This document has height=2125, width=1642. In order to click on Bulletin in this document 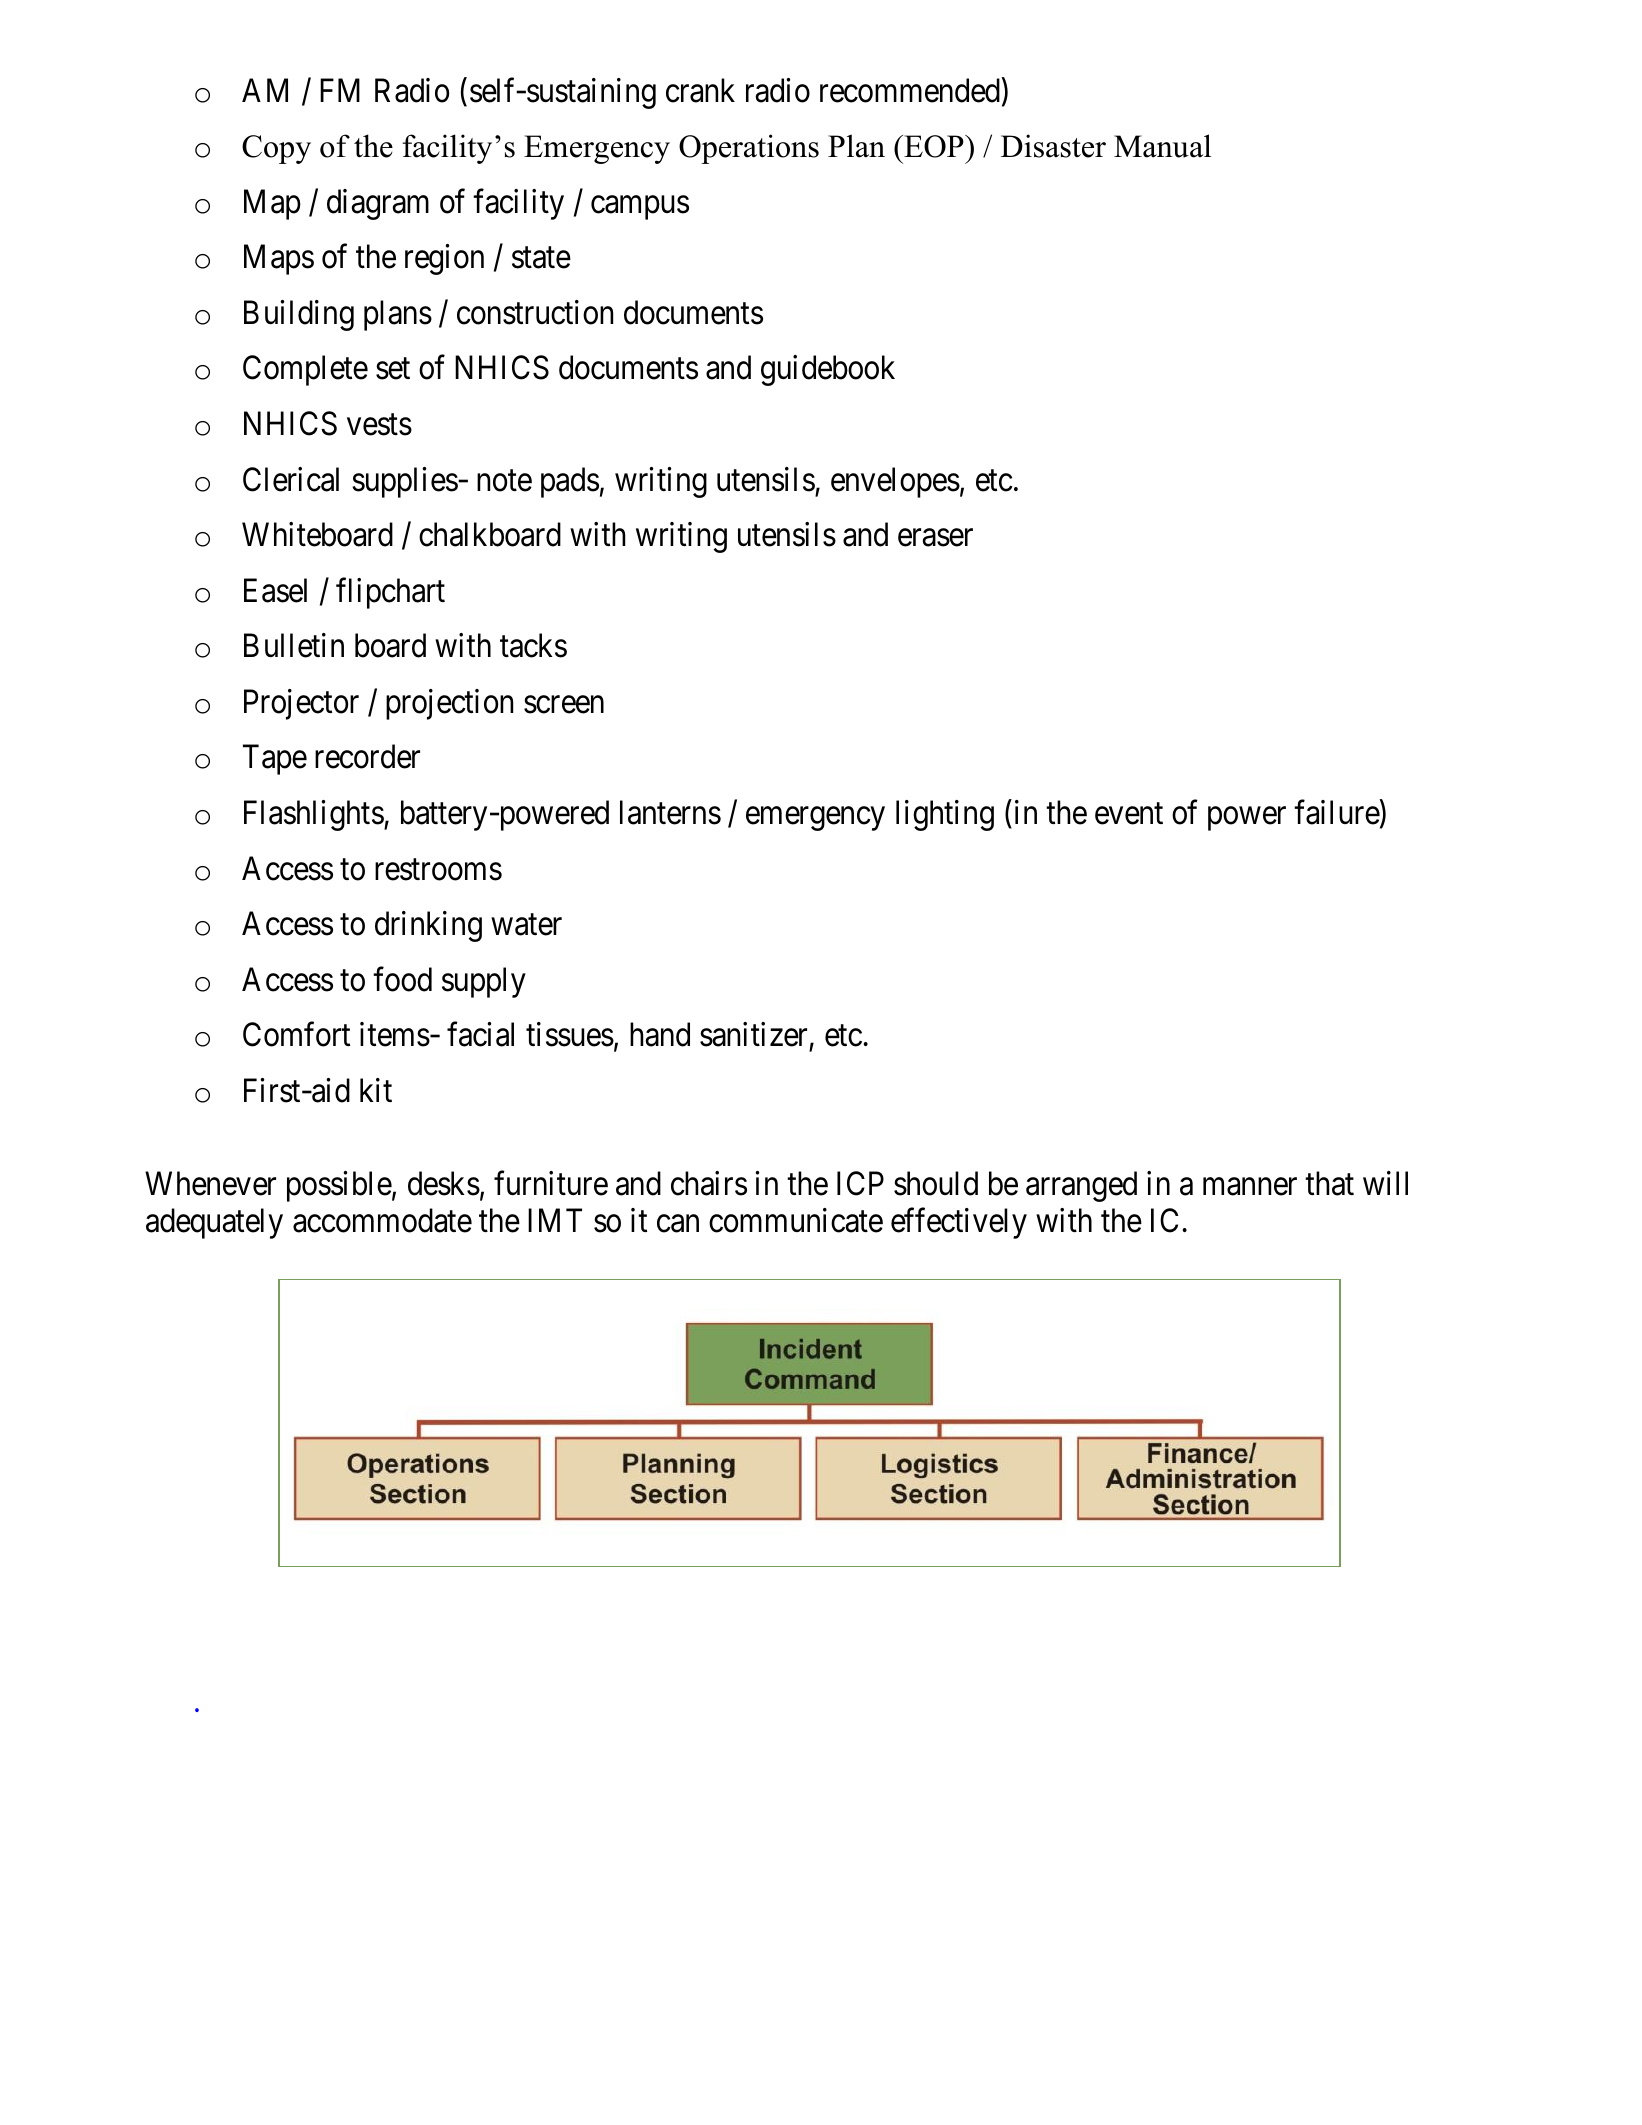, I will do `click(294, 645)`.
